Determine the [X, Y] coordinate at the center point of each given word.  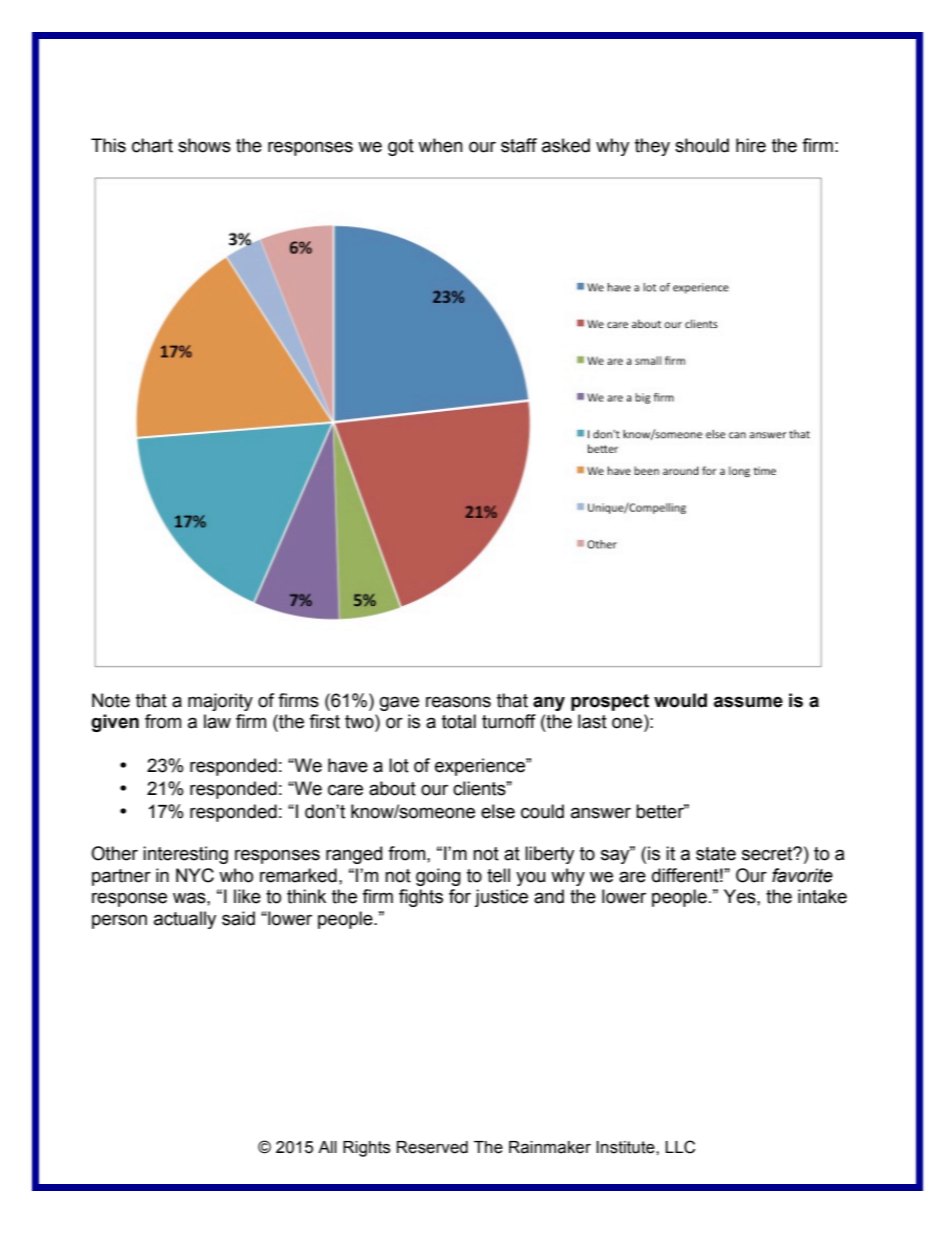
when [440, 145]
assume [748, 702]
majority [220, 702]
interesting [185, 855]
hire [751, 145]
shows [204, 145]
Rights [366, 1149]
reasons [458, 702]
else [498, 811]
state [716, 854]
